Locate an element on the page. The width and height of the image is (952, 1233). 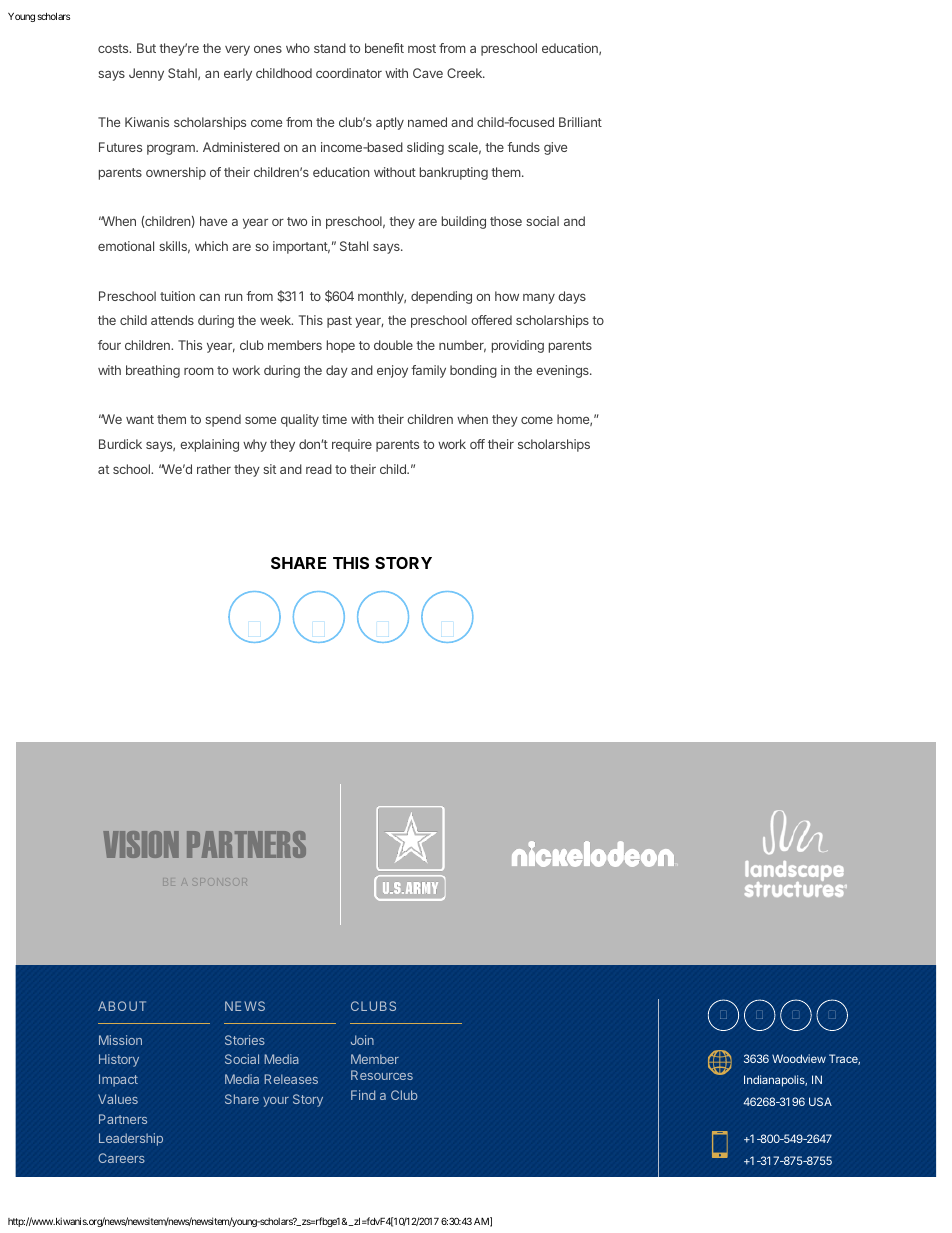
early is located at coordinates (238, 74).
